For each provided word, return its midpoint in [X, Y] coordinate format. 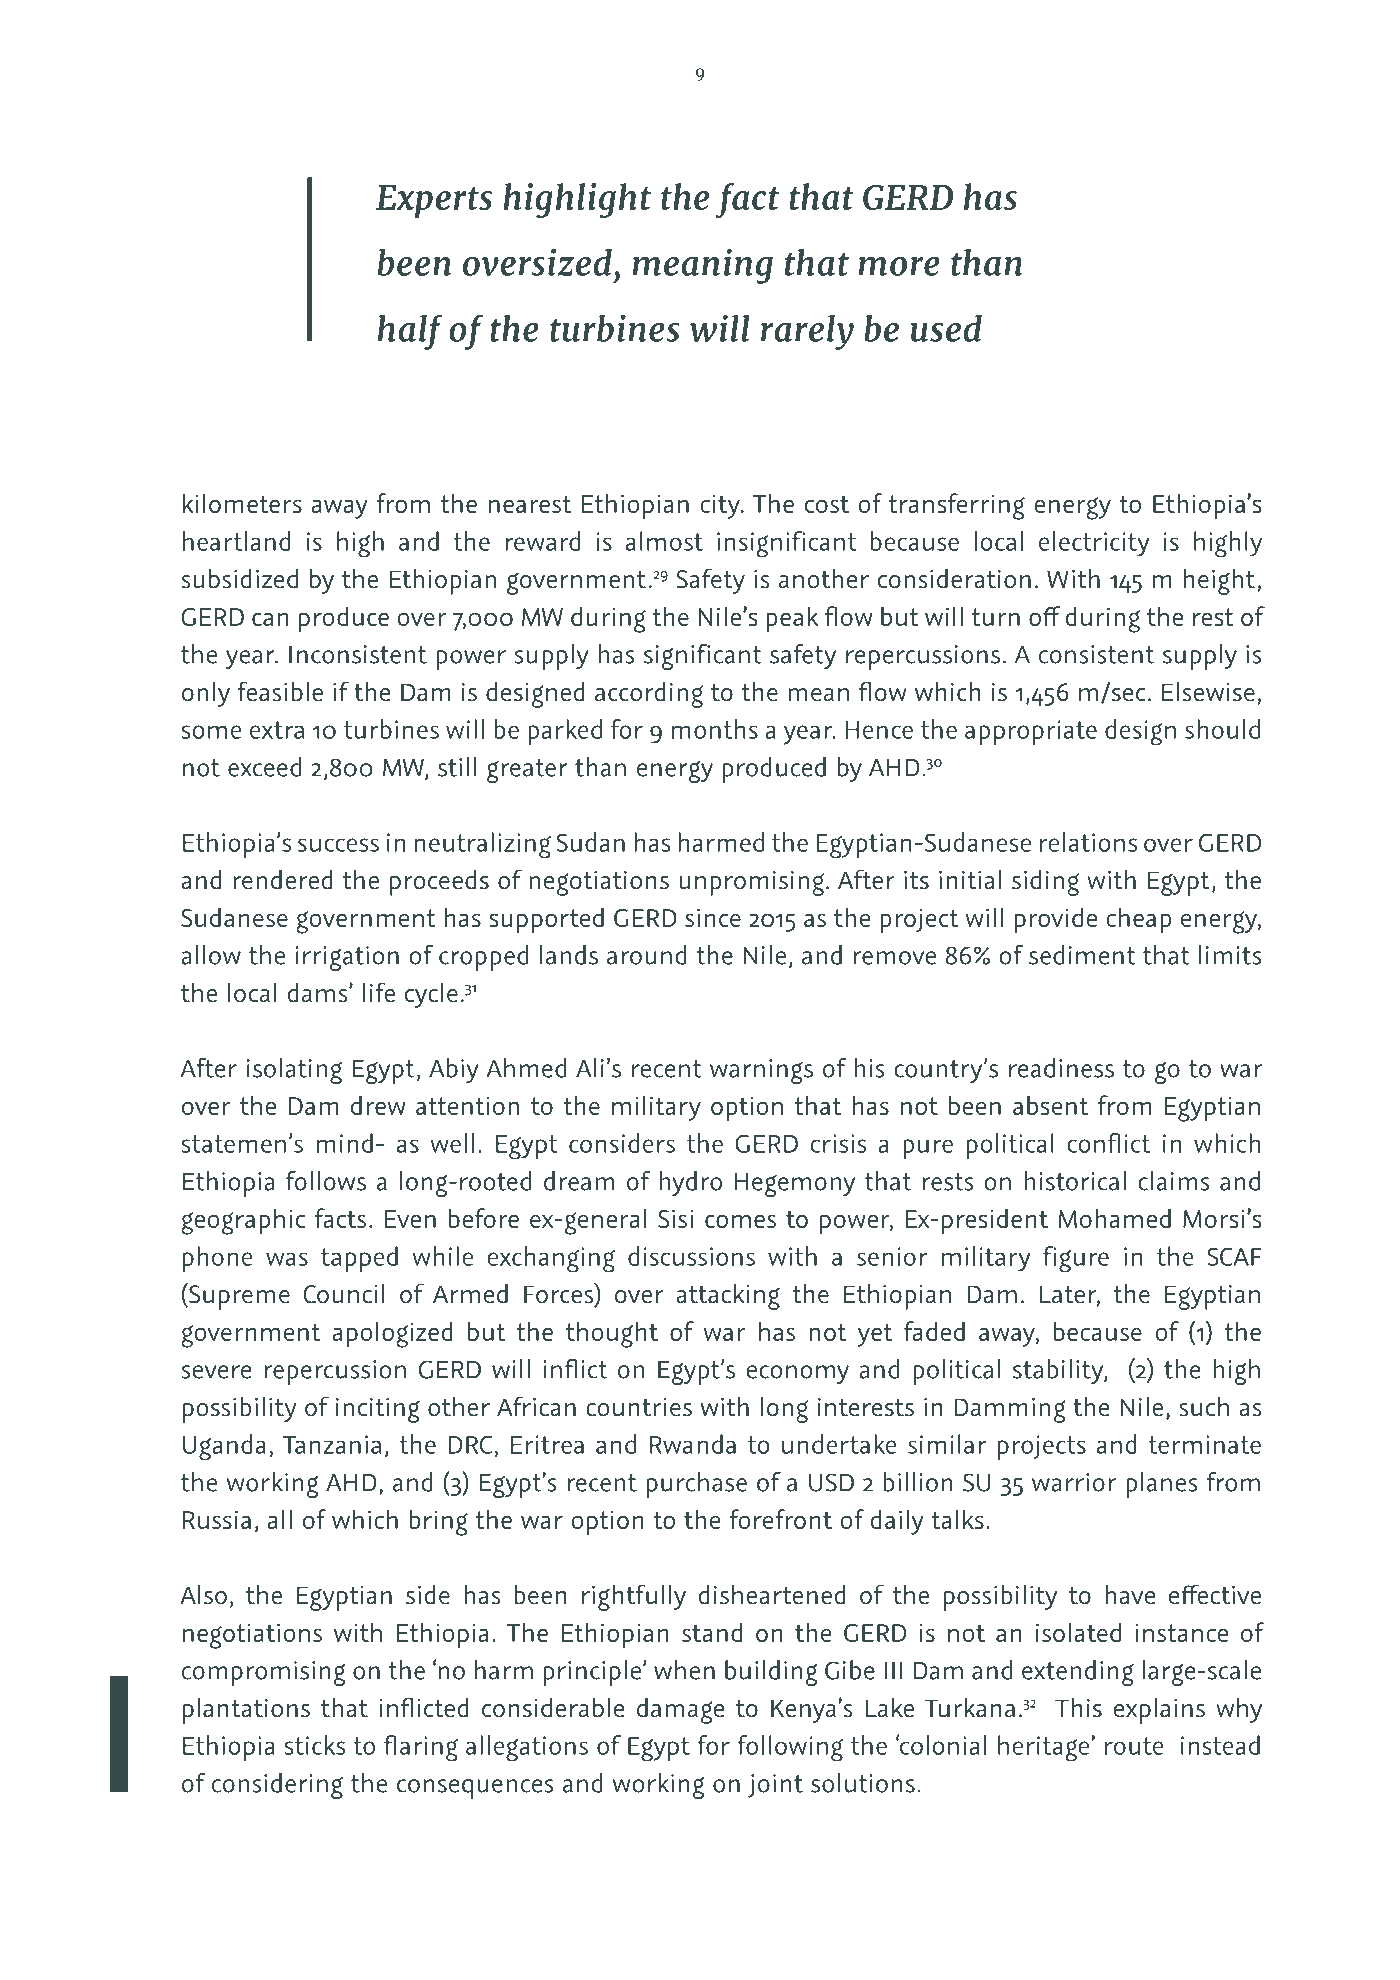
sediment [1082, 955]
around [647, 955]
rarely [807, 332]
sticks [314, 1745]
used [946, 328]
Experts [434, 201]
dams [318, 993]
